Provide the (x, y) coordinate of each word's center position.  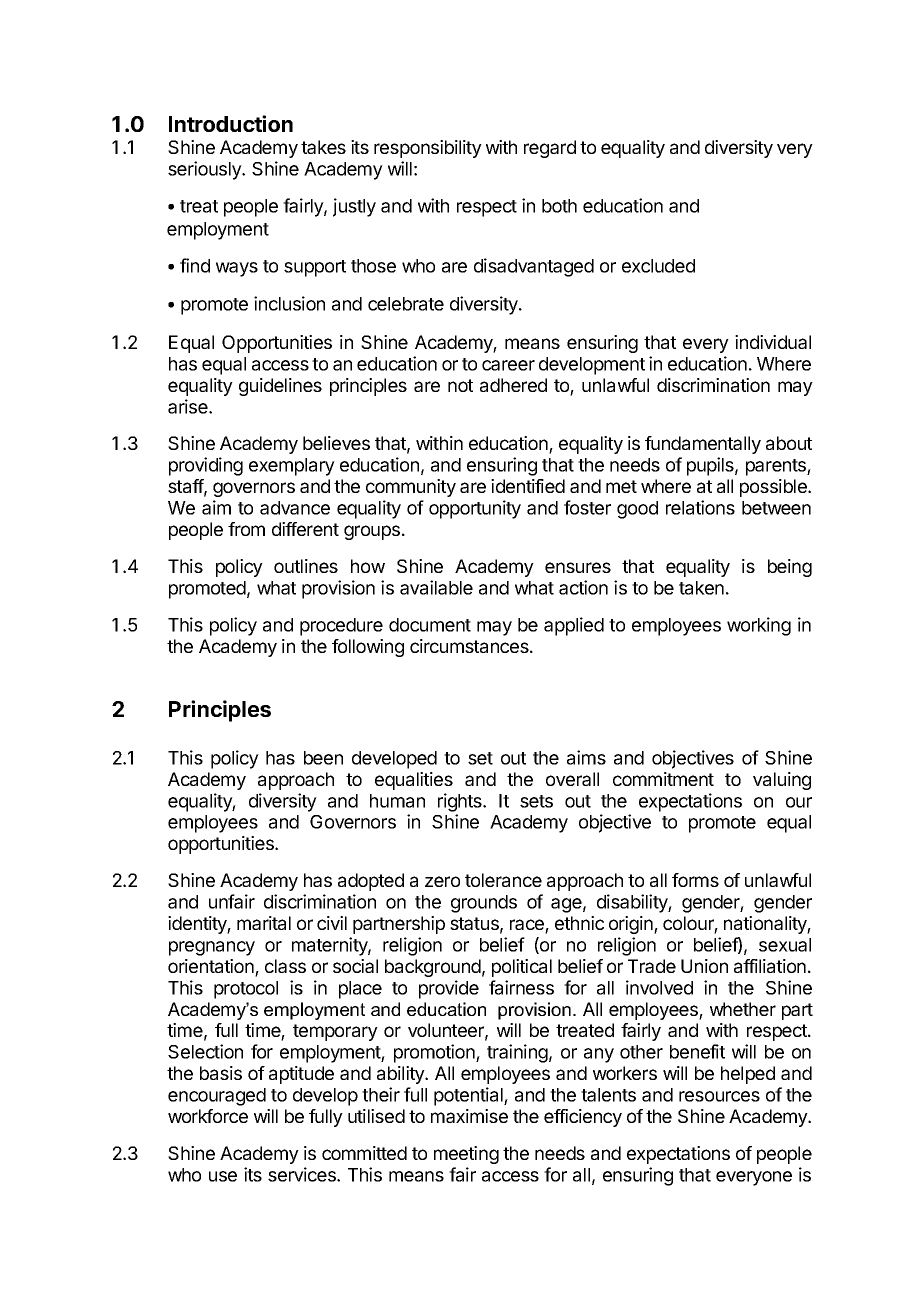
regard (550, 149)
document (430, 625)
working (759, 626)
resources (719, 1096)
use (223, 1176)
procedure (341, 627)
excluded (658, 266)
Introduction (231, 123)
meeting (466, 1155)
